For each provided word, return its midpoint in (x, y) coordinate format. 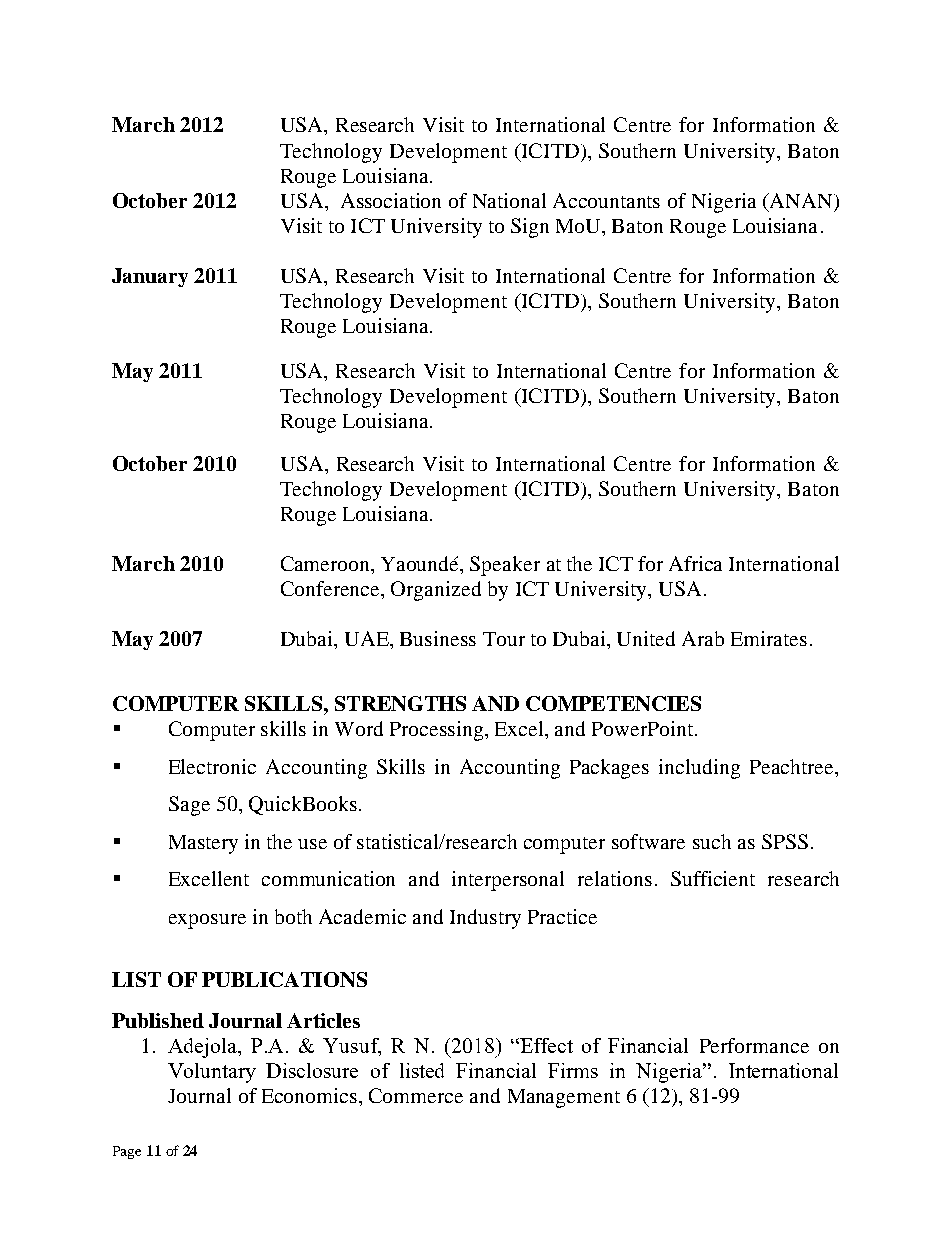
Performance (754, 1045)
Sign (530, 228)
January (150, 277)
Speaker (505, 566)
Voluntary (212, 1073)
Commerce (416, 1095)
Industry (485, 919)
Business (438, 638)
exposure (207, 921)
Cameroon (327, 565)
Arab (703, 638)
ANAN (801, 200)
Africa (695, 563)
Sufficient (713, 878)
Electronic (212, 766)
